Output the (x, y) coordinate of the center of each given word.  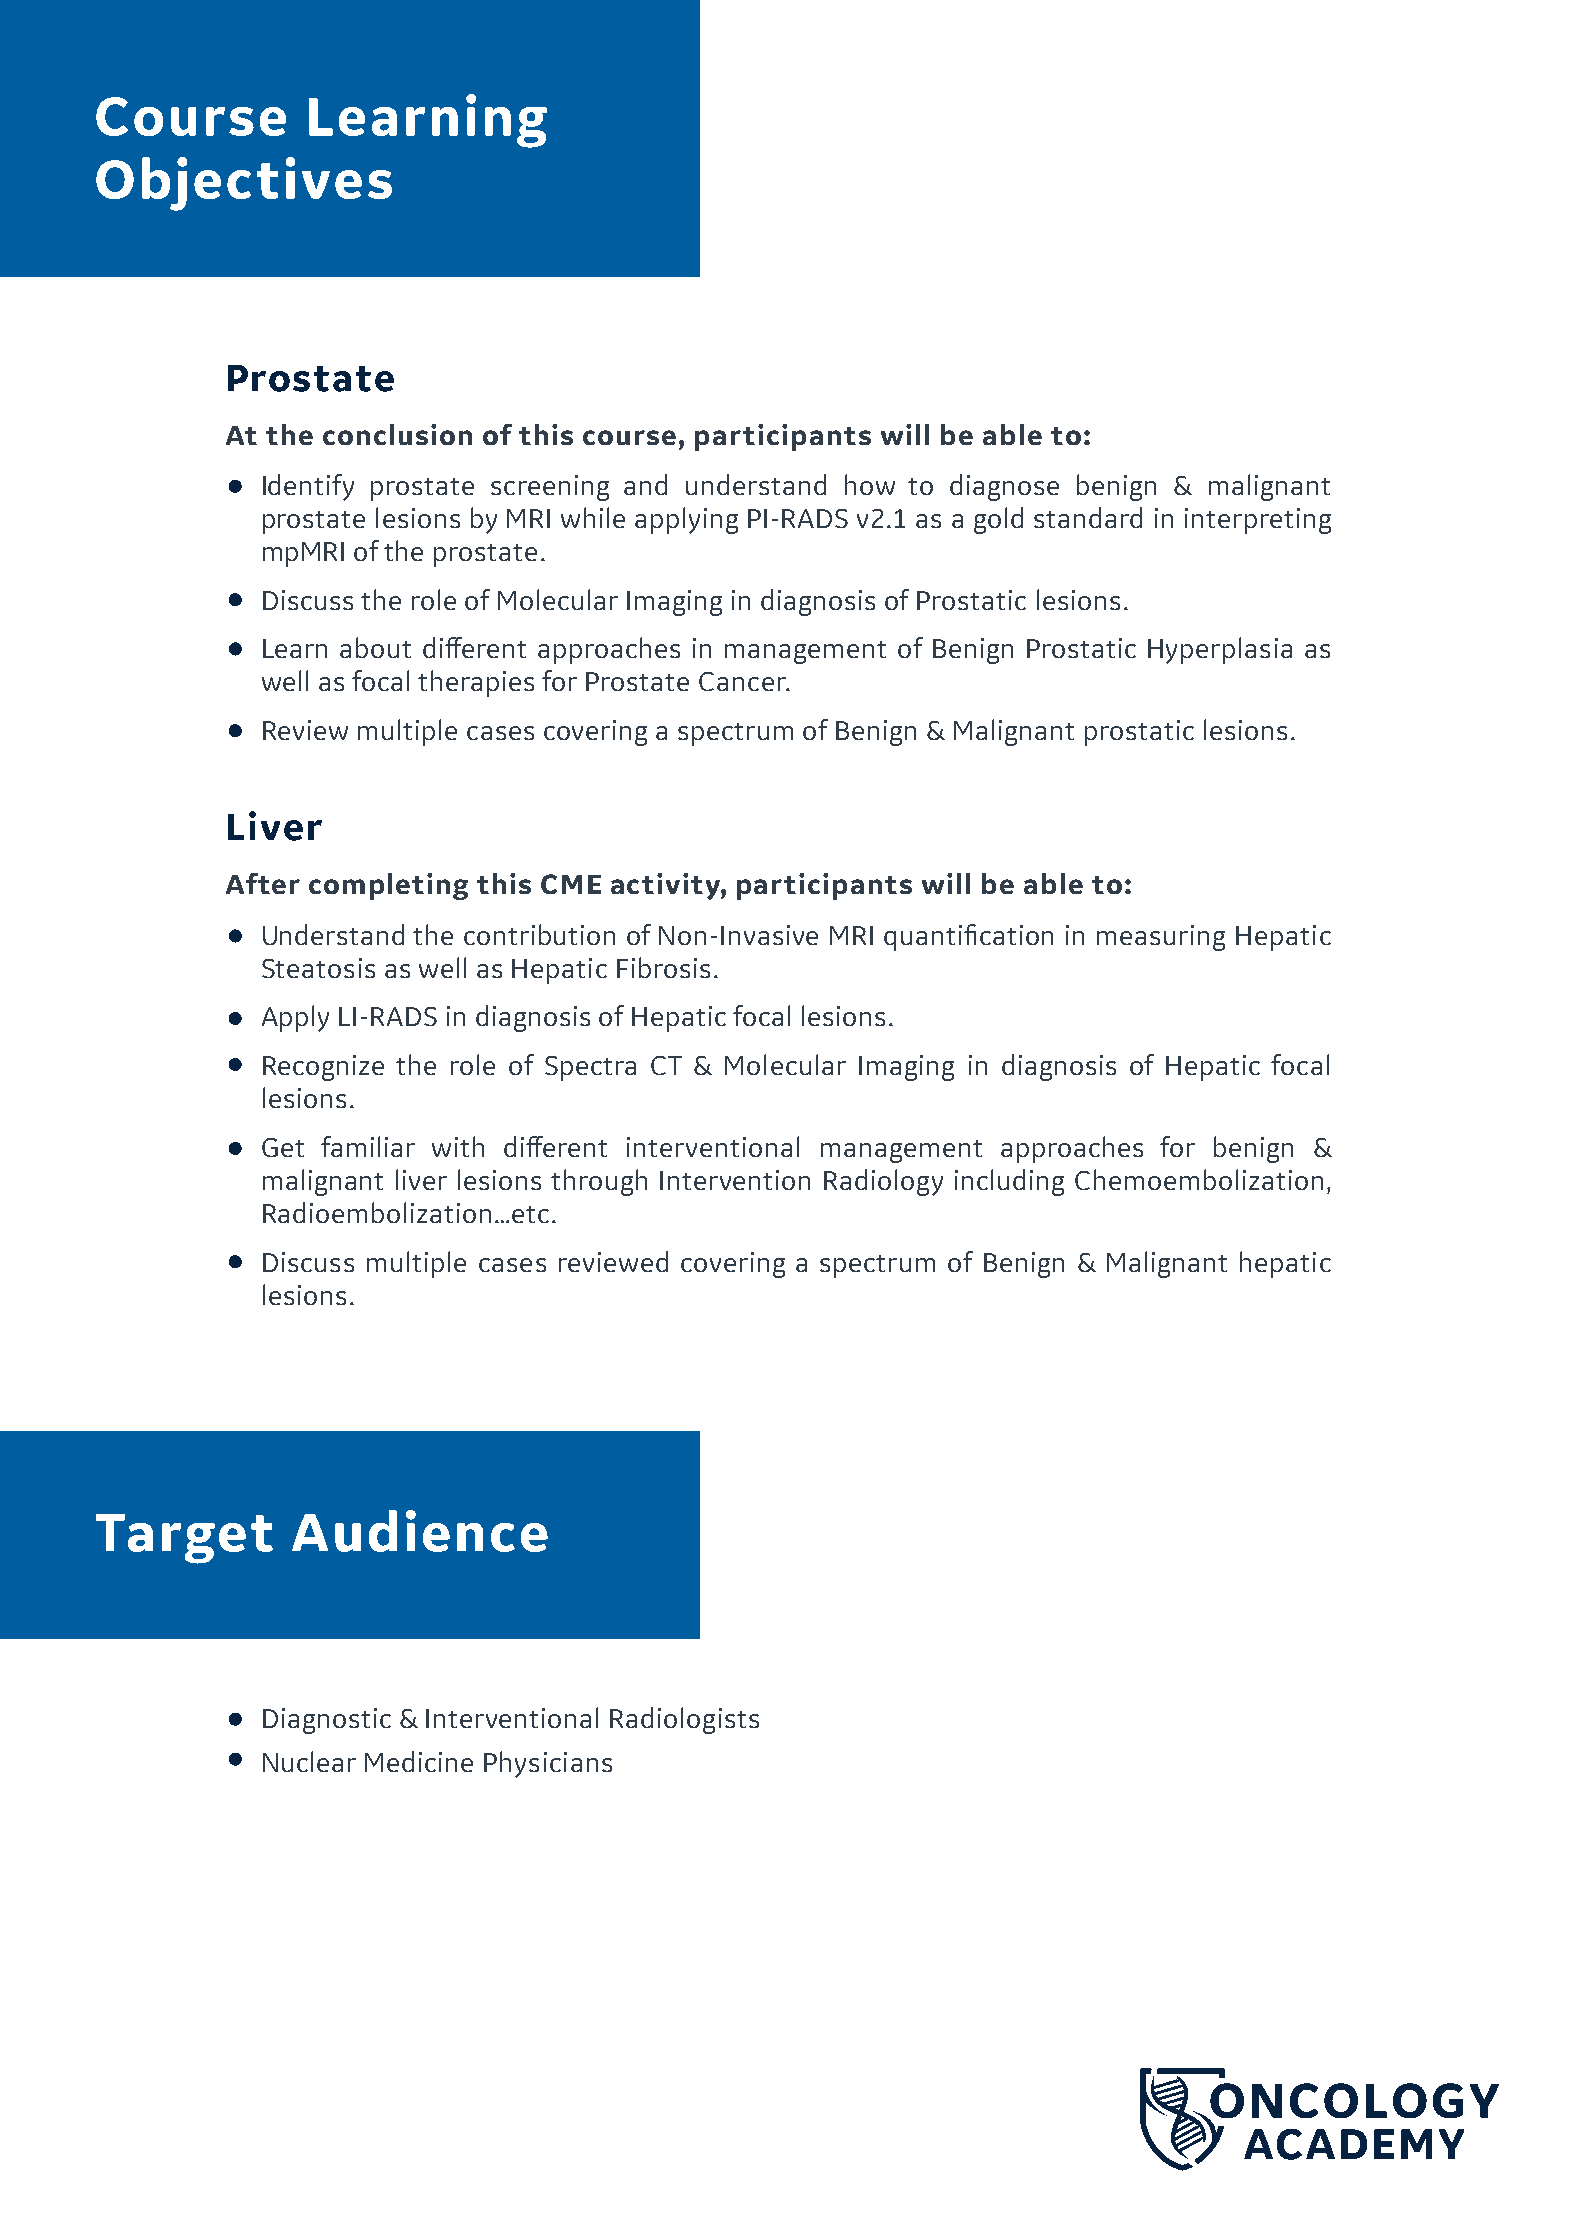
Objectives (244, 184)
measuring (1161, 938)
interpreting (1258, 521)
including (1009, 1182)
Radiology (883, 1182)
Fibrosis (663, 967)
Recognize (323, 1068)
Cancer (743, 681)
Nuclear (309, 1761)
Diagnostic (327, 1721)
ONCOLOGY (1353, 2102)
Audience (420, 1531)
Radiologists (684, 1720)
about (375, 647)
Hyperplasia (1220, 650)
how (870, 484)
